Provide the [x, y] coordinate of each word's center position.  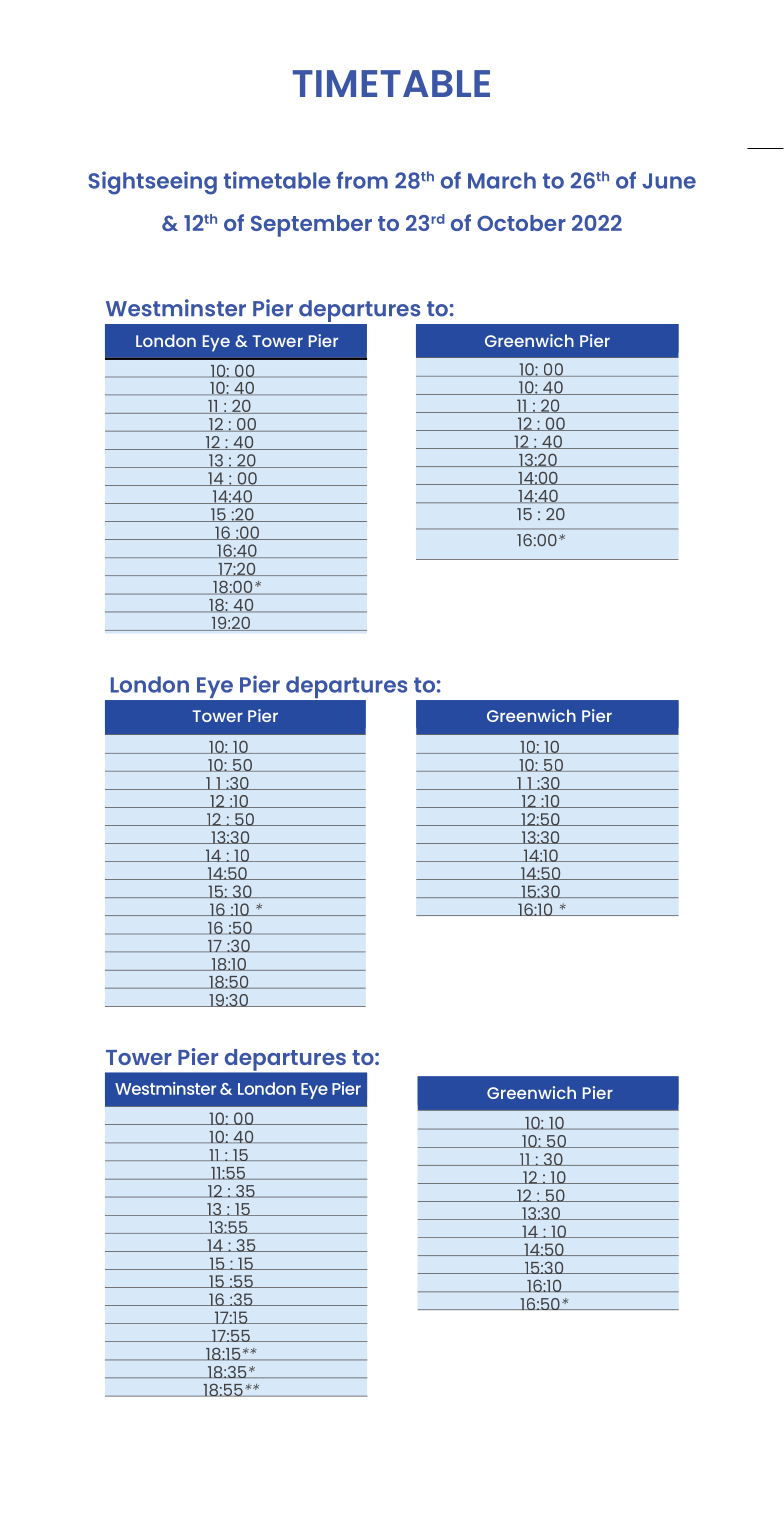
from [362, 180]
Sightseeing [153, 183]
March [502, 180]
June [669, 181]
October [521, 223]
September [311, 226]
